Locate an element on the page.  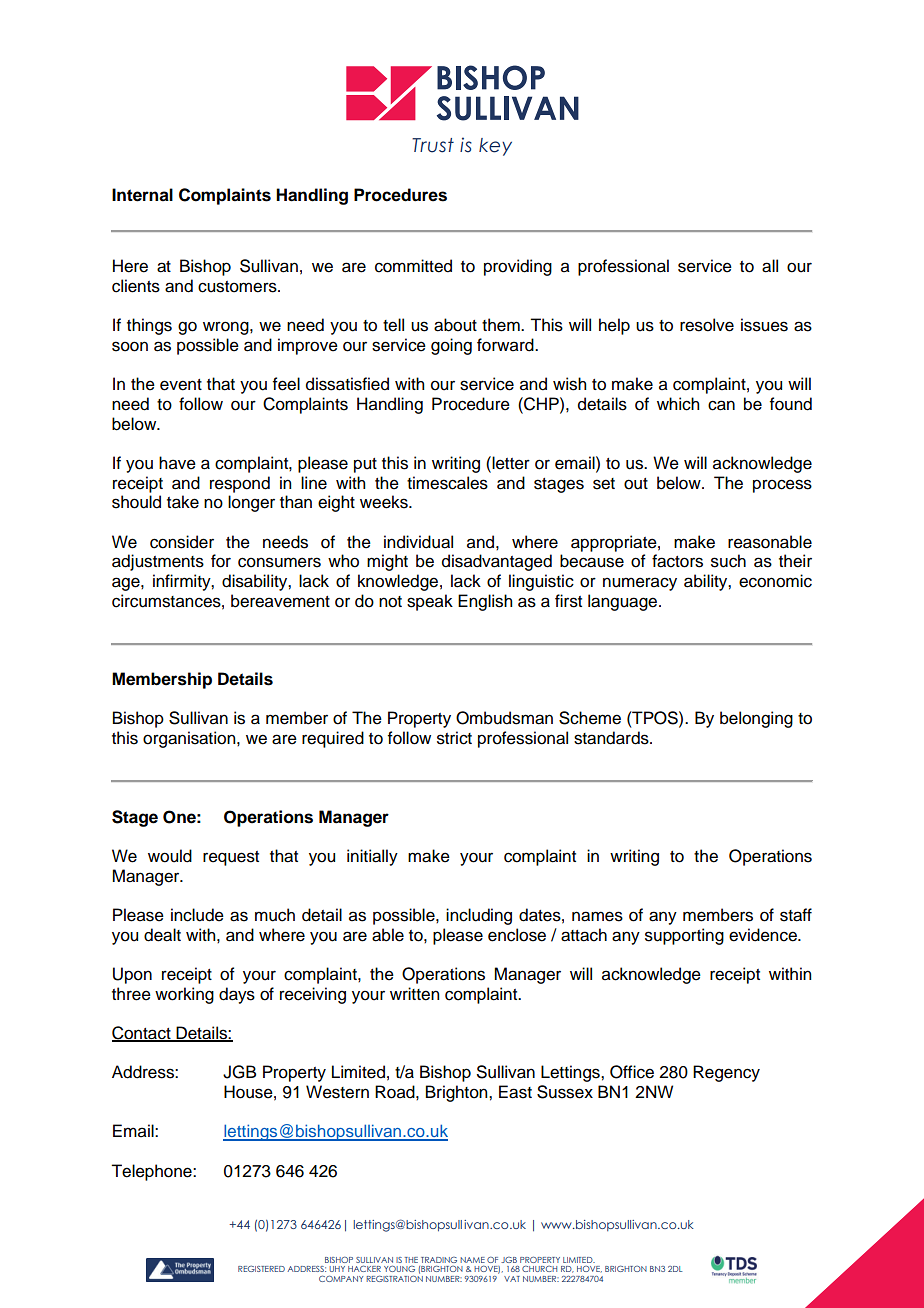
organisation is located at coordinates (190, 739).
